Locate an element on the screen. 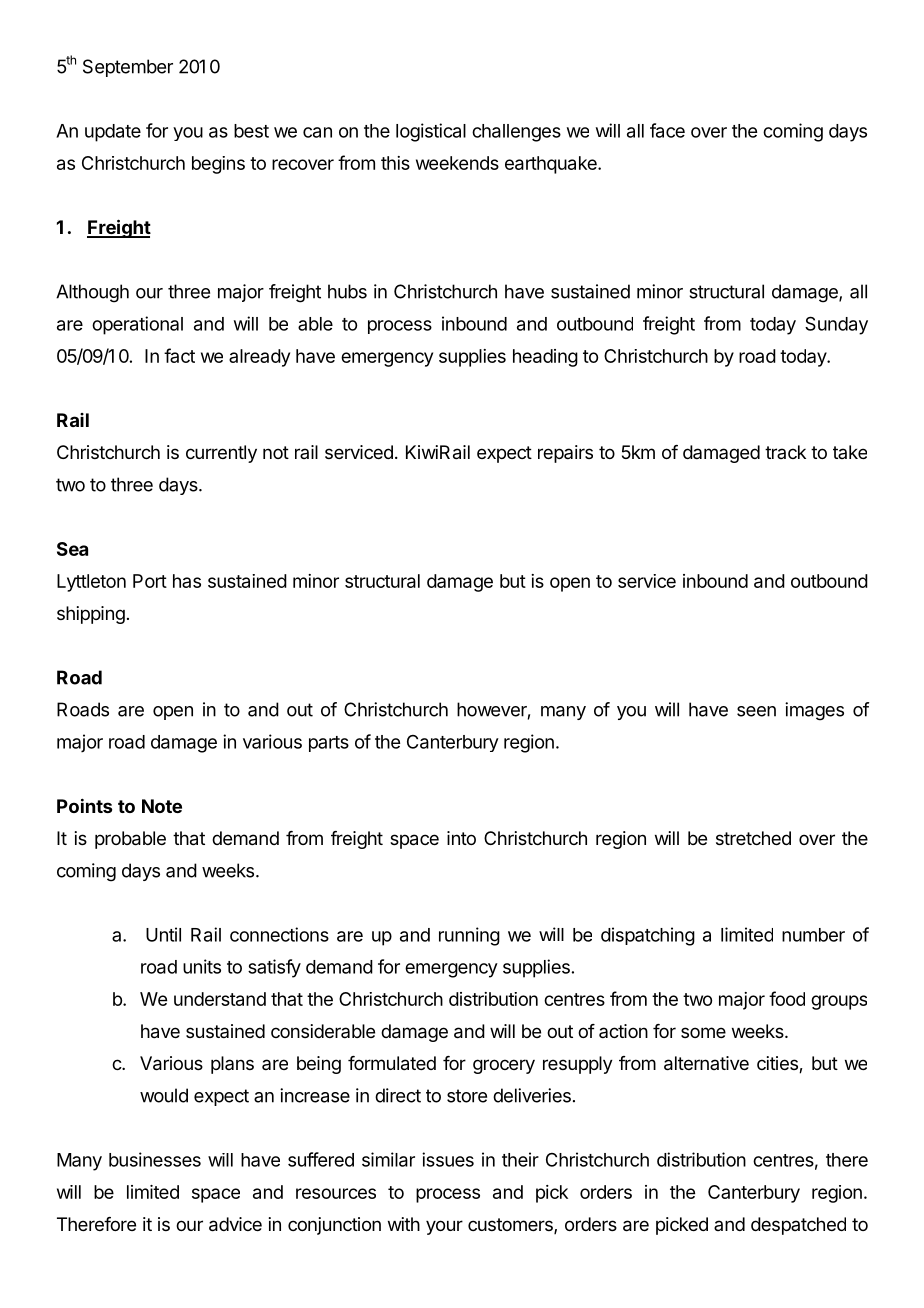 Image resolution: width=924 pixels, height=1308 pixels. Note is located at coordinates (162, 806).
